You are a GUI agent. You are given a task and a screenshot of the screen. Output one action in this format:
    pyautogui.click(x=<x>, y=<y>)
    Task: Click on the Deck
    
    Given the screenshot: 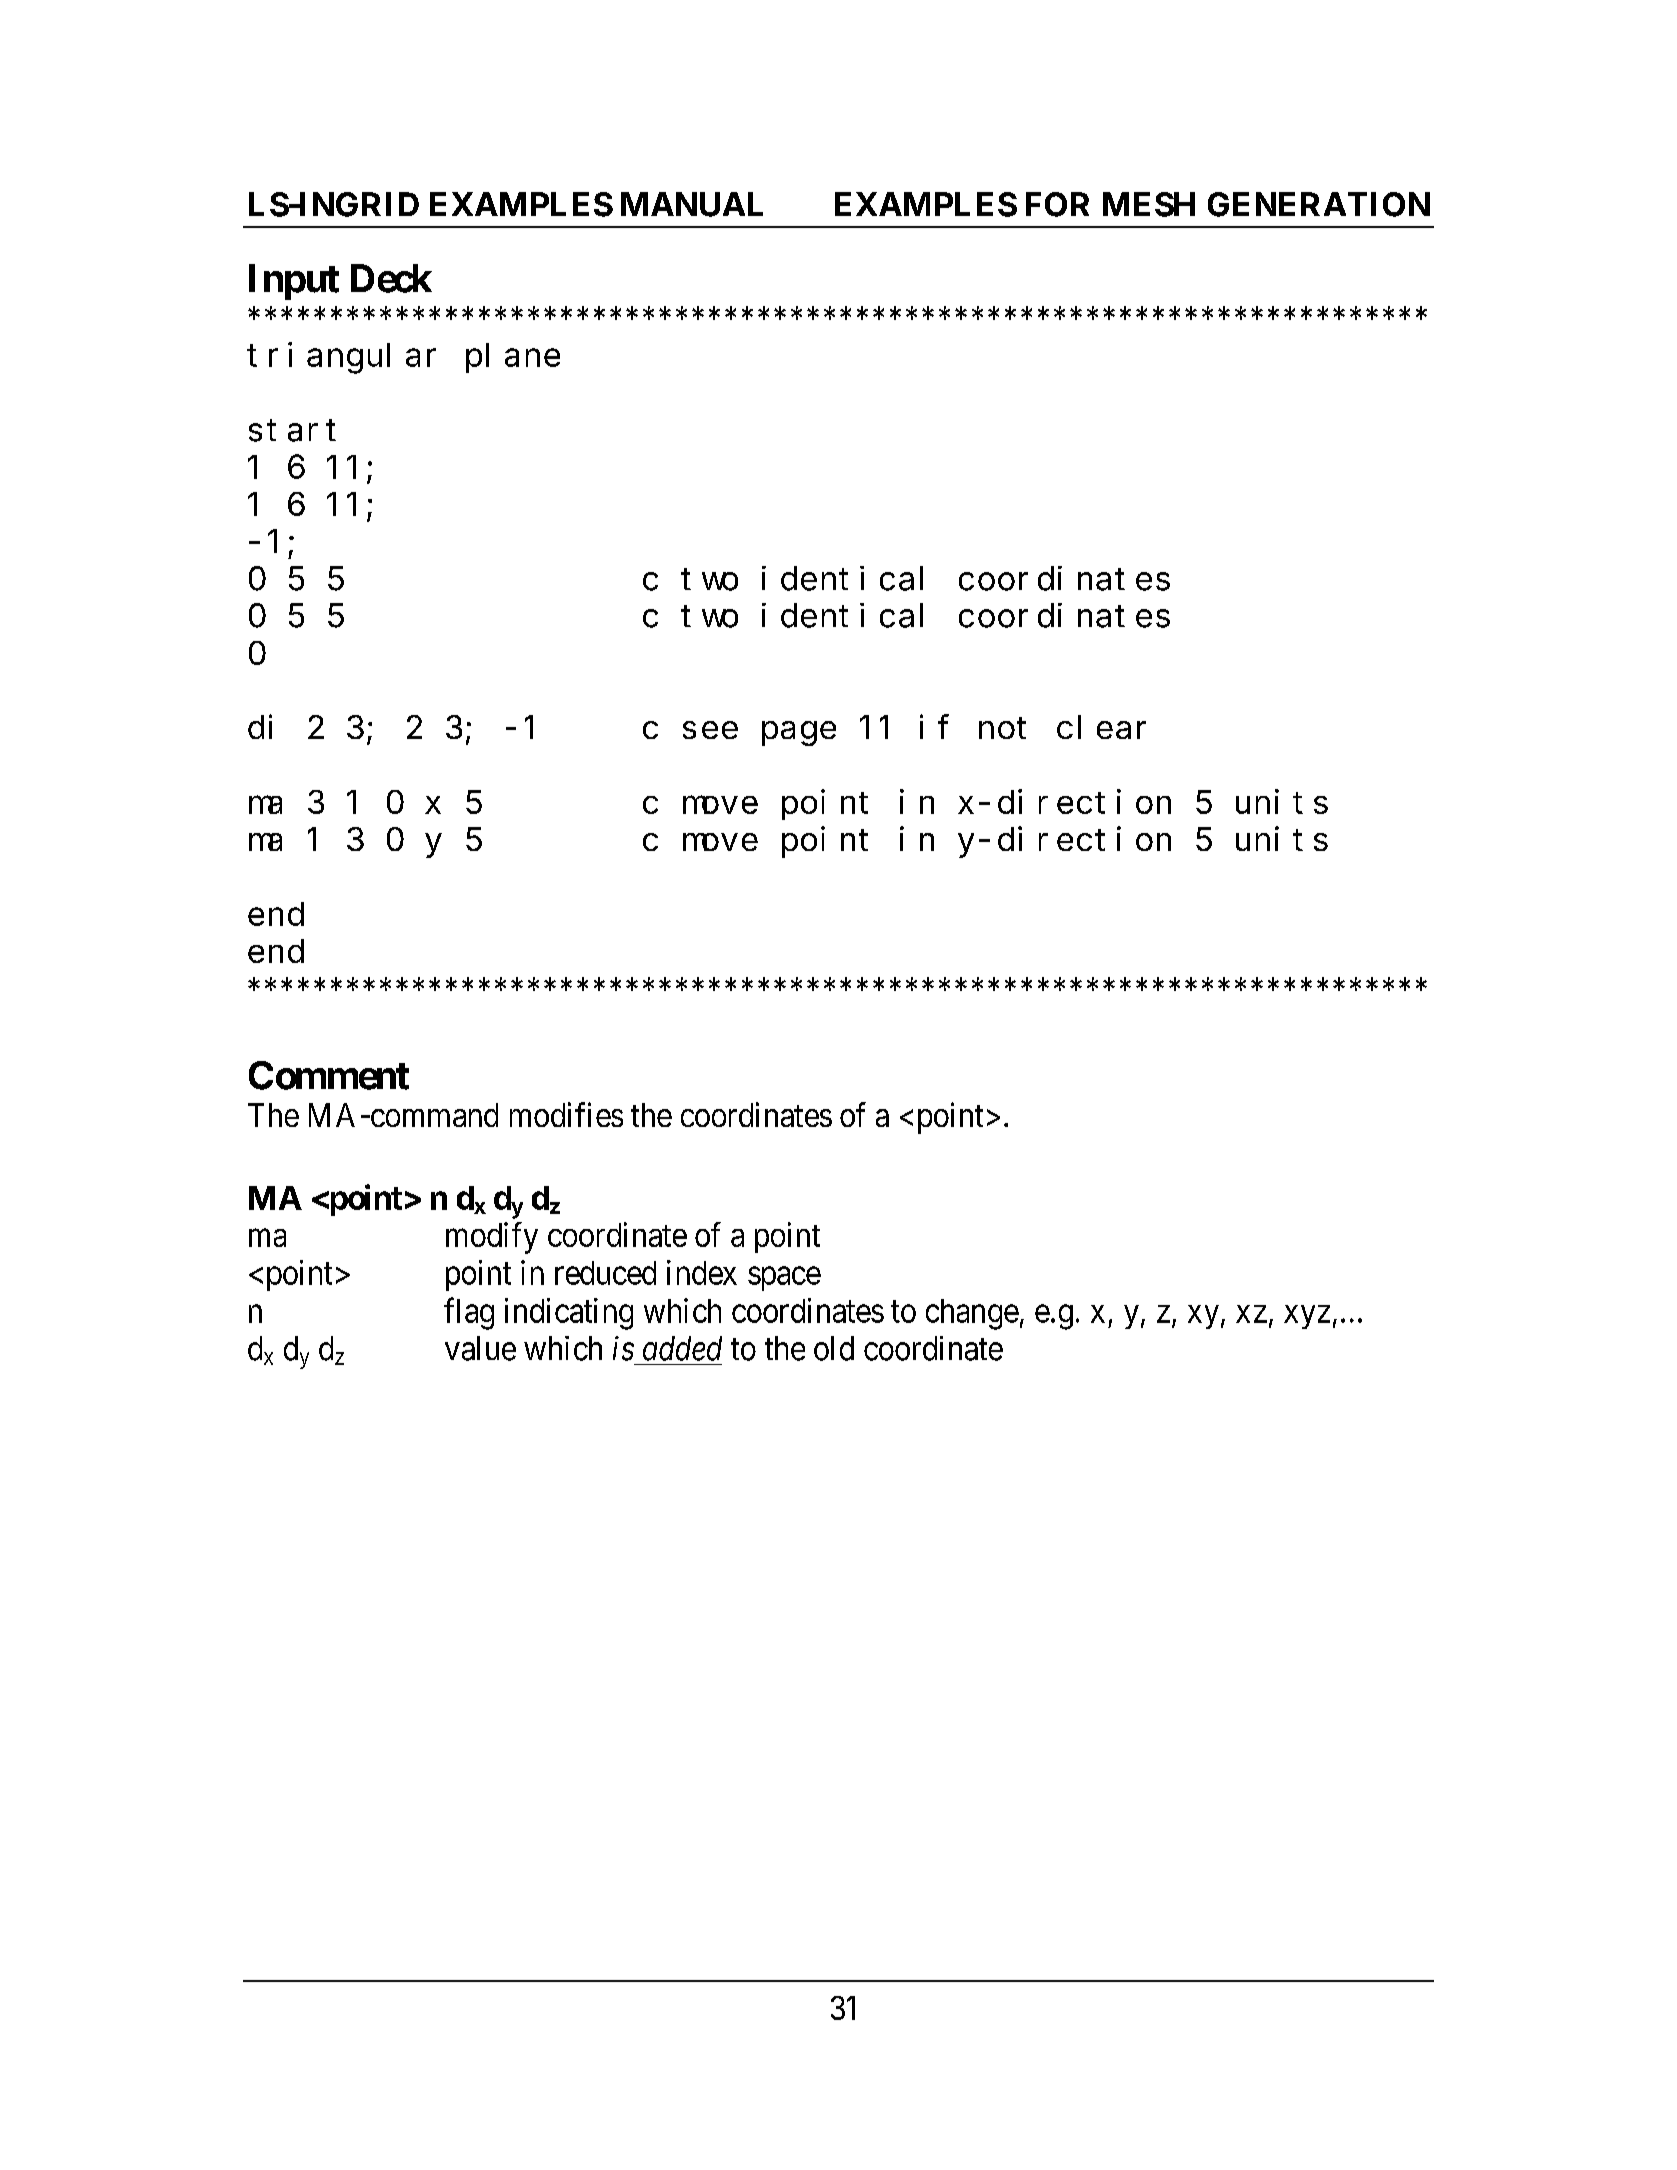 What is the action you would take?
    pyautogui.click(x=391, y=278)
